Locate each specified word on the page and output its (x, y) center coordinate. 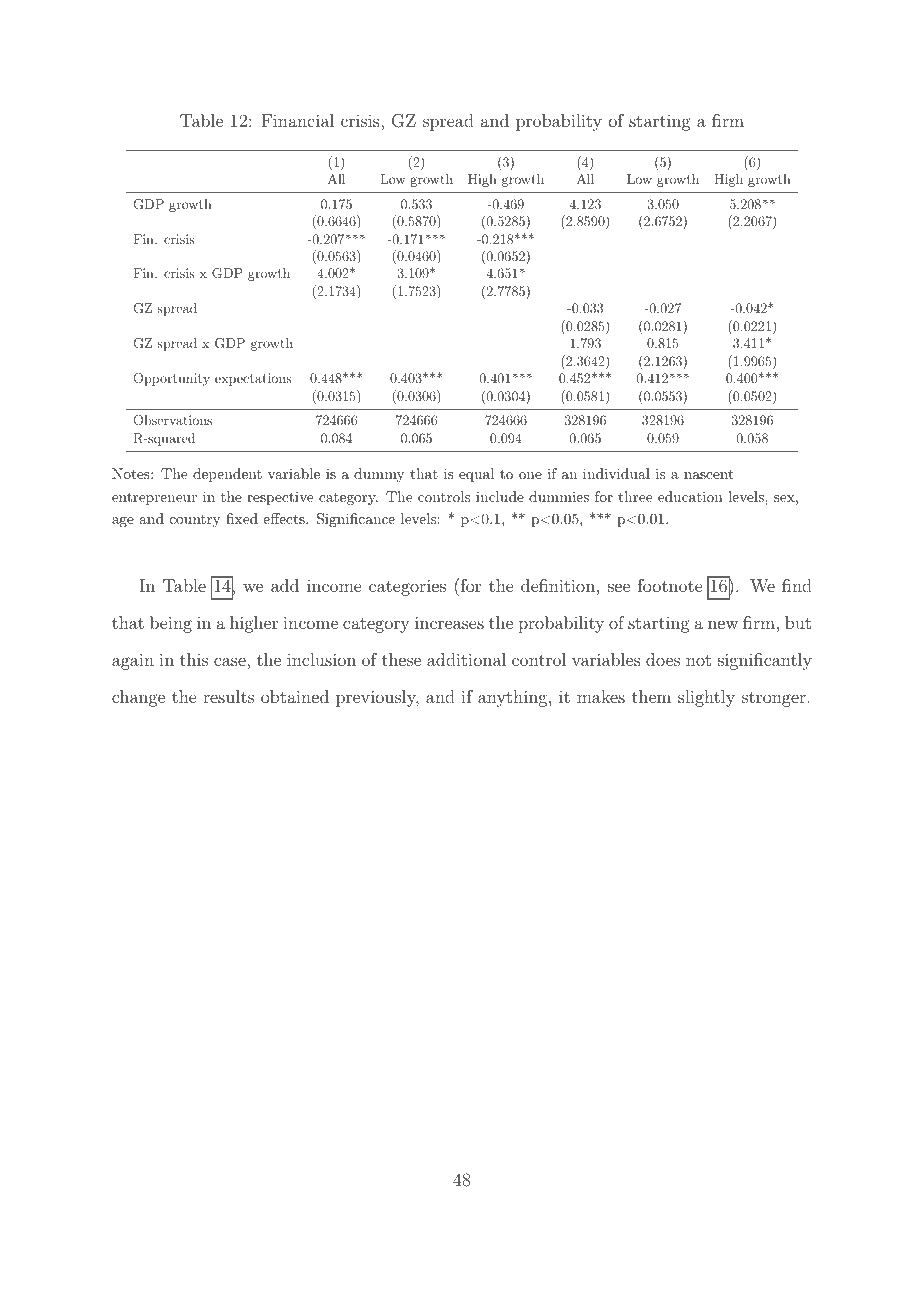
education (690, 496)
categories (407, 587)
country (195, 521)
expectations (253, 379)
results (228, 696)
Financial (298, 120)
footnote (670, 585)
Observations (173, 420)
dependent (227, 475)
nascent (708, 474)
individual (616, 473)
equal (476, 475)
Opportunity (172, 379)
